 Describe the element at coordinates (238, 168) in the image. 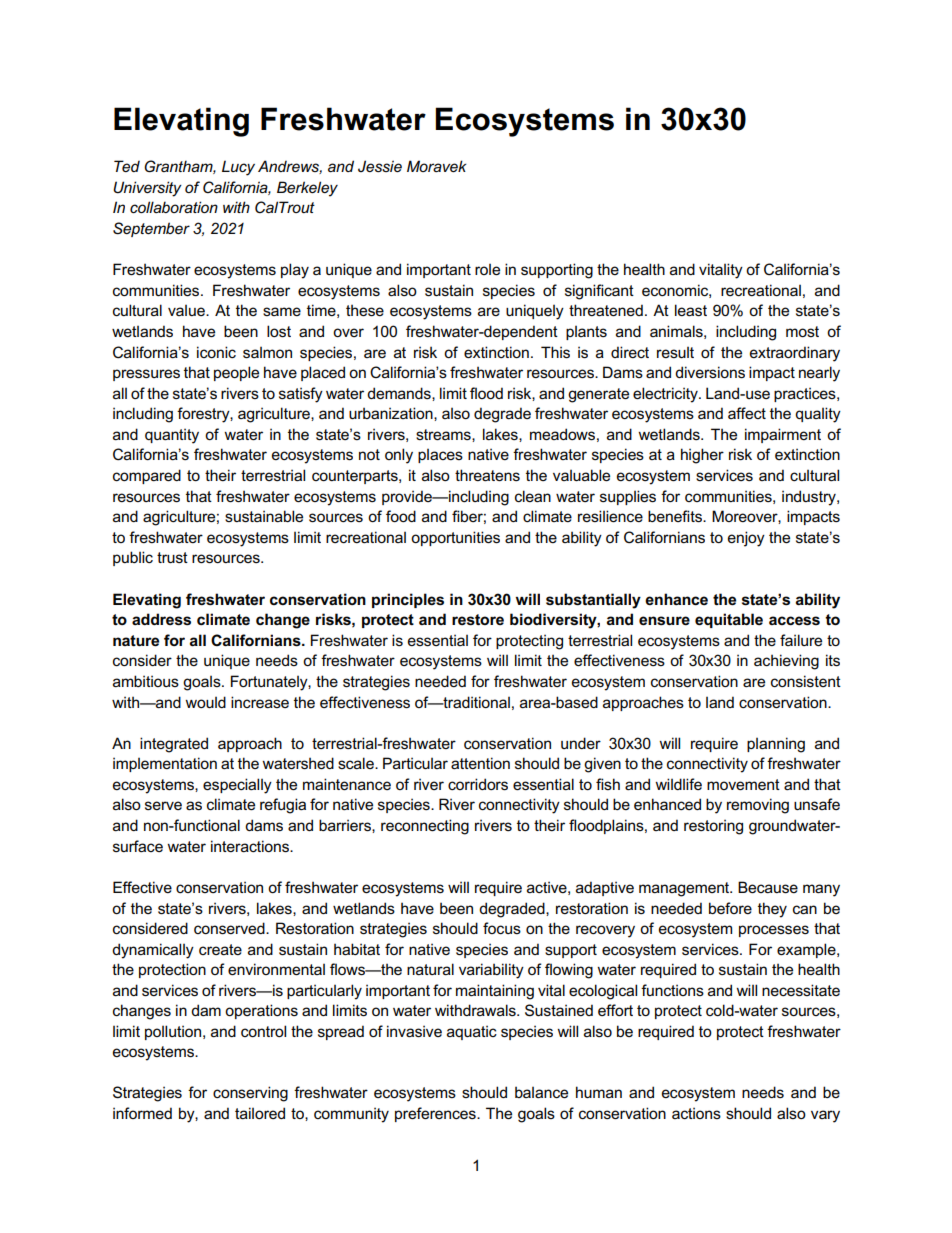

I see `Lucy` at that location.
